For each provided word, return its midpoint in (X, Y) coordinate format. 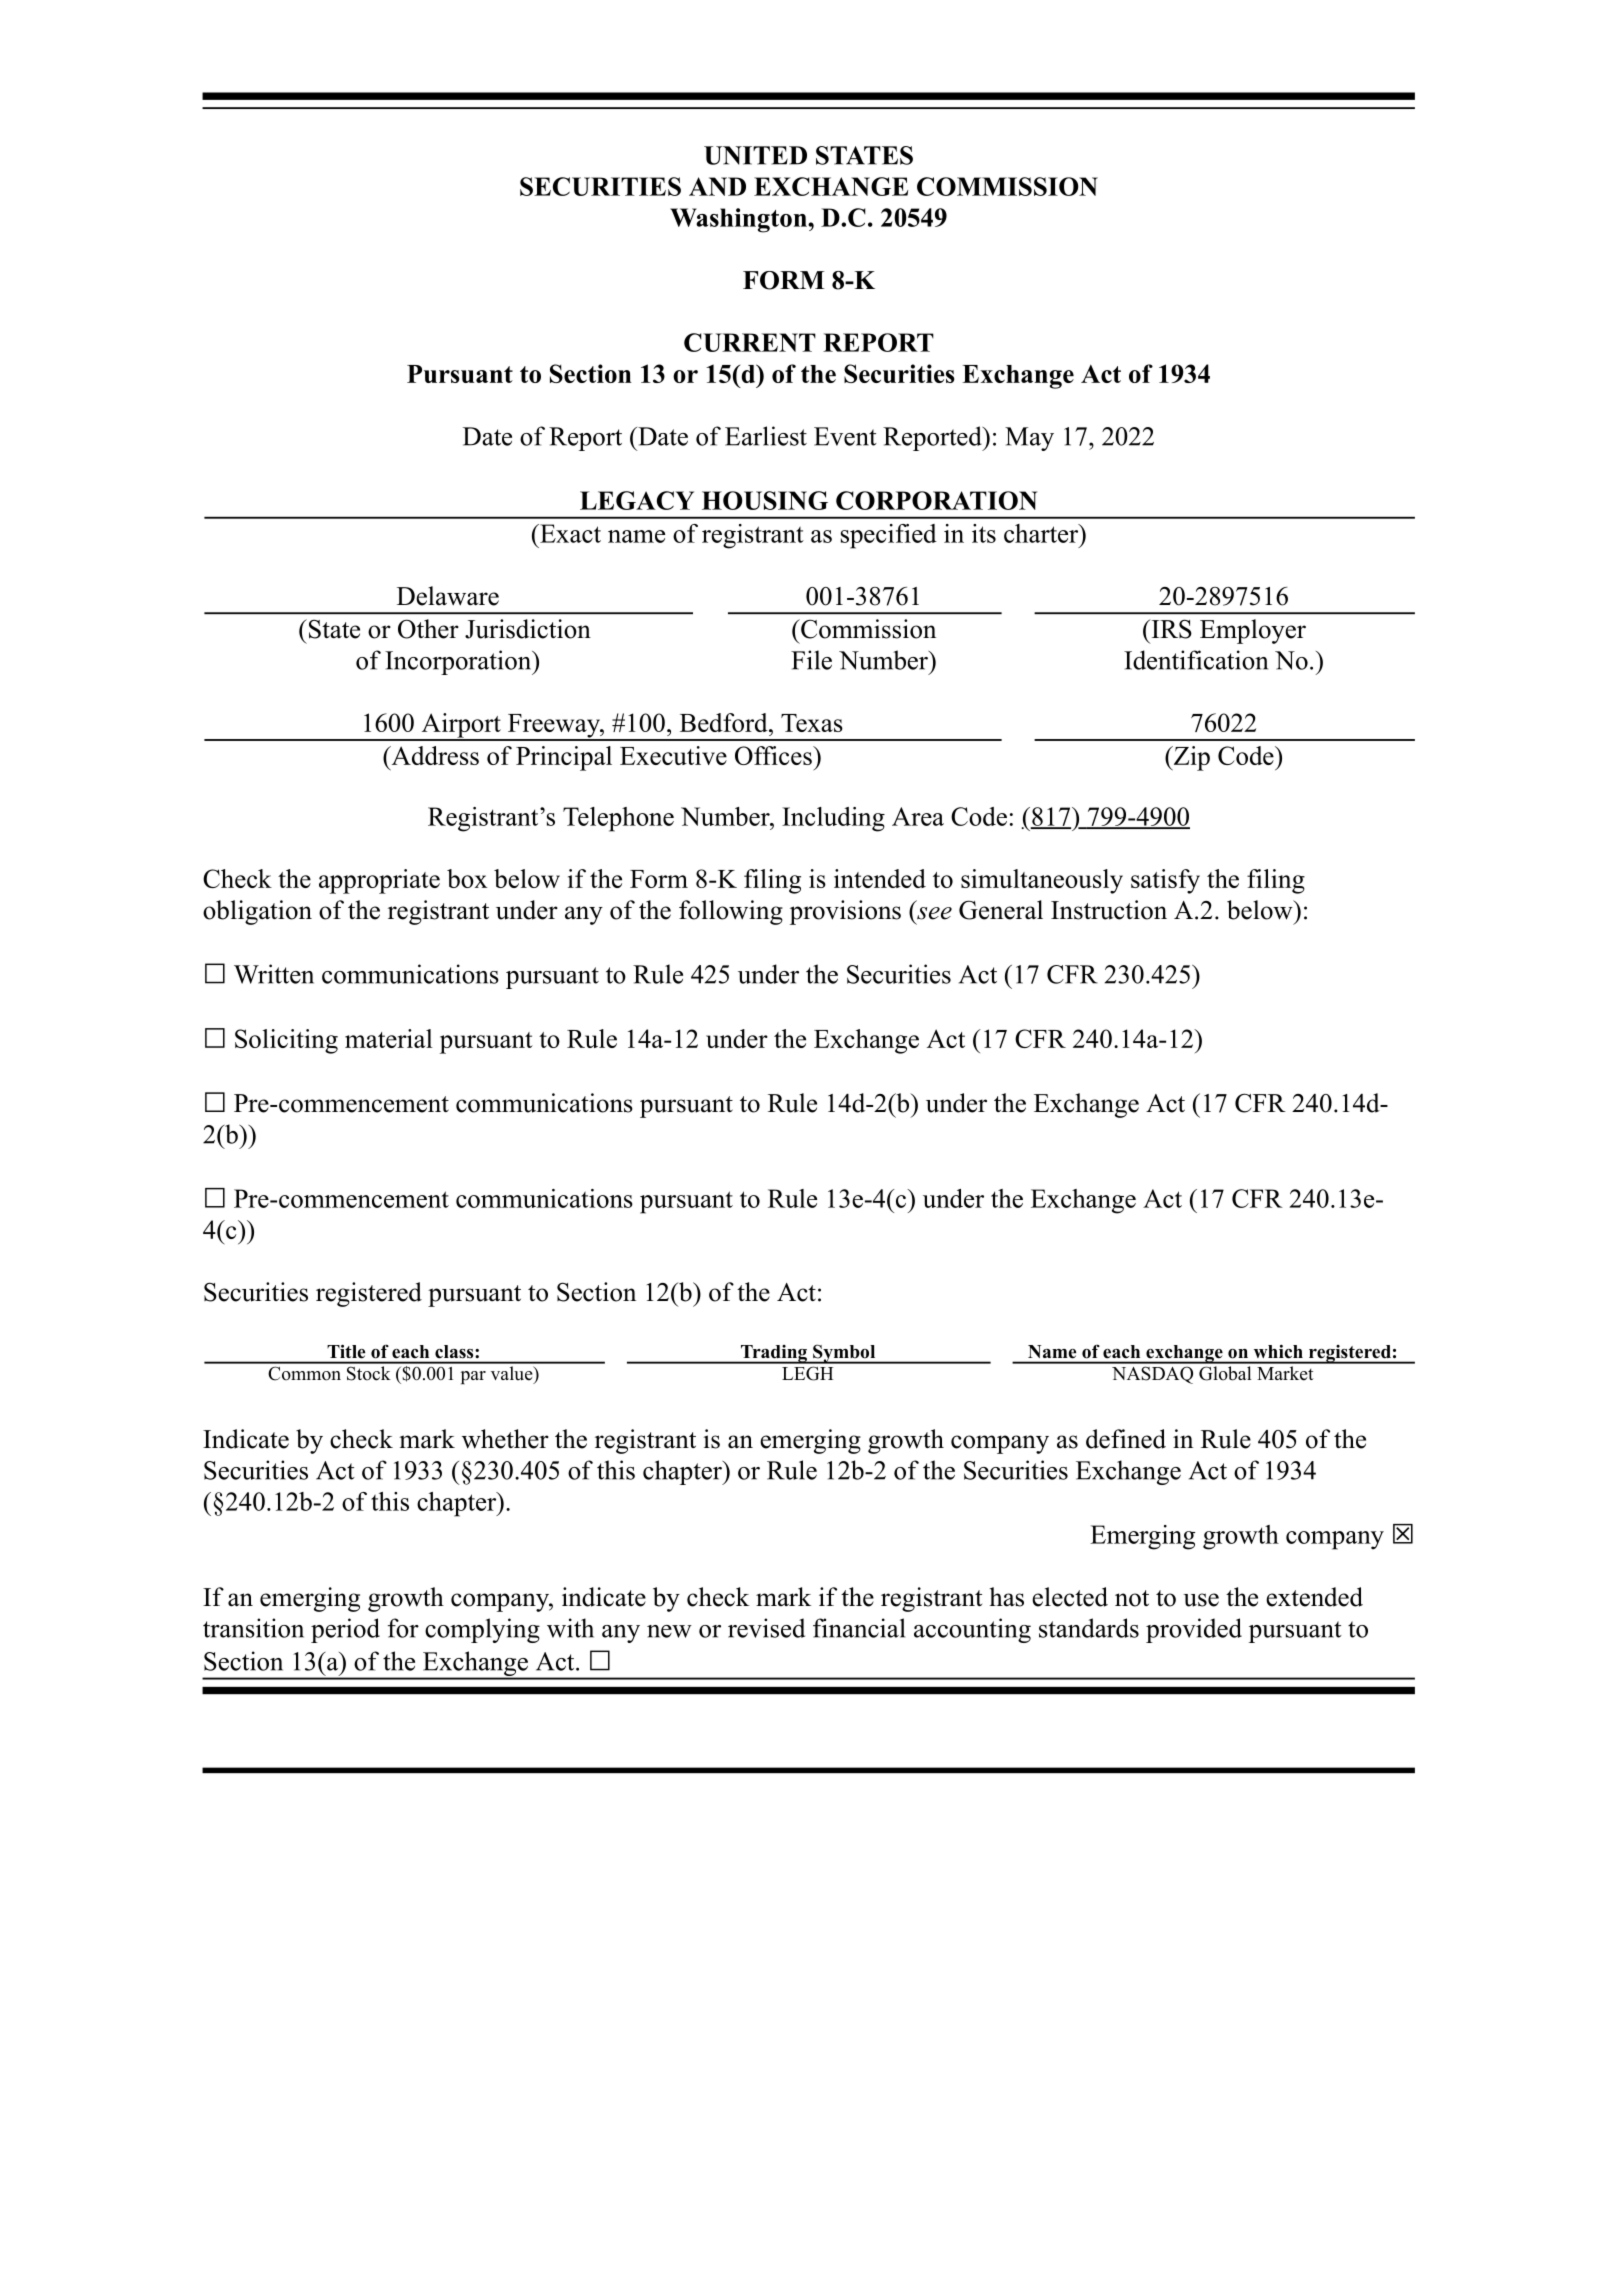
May (1029, 439)
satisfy (1165, 881)
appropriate (379, 881)
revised (766, 1628)
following (731, 912)
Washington (739, 220)
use (1201, 1600)
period (345, 1630)
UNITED (755, 155)
